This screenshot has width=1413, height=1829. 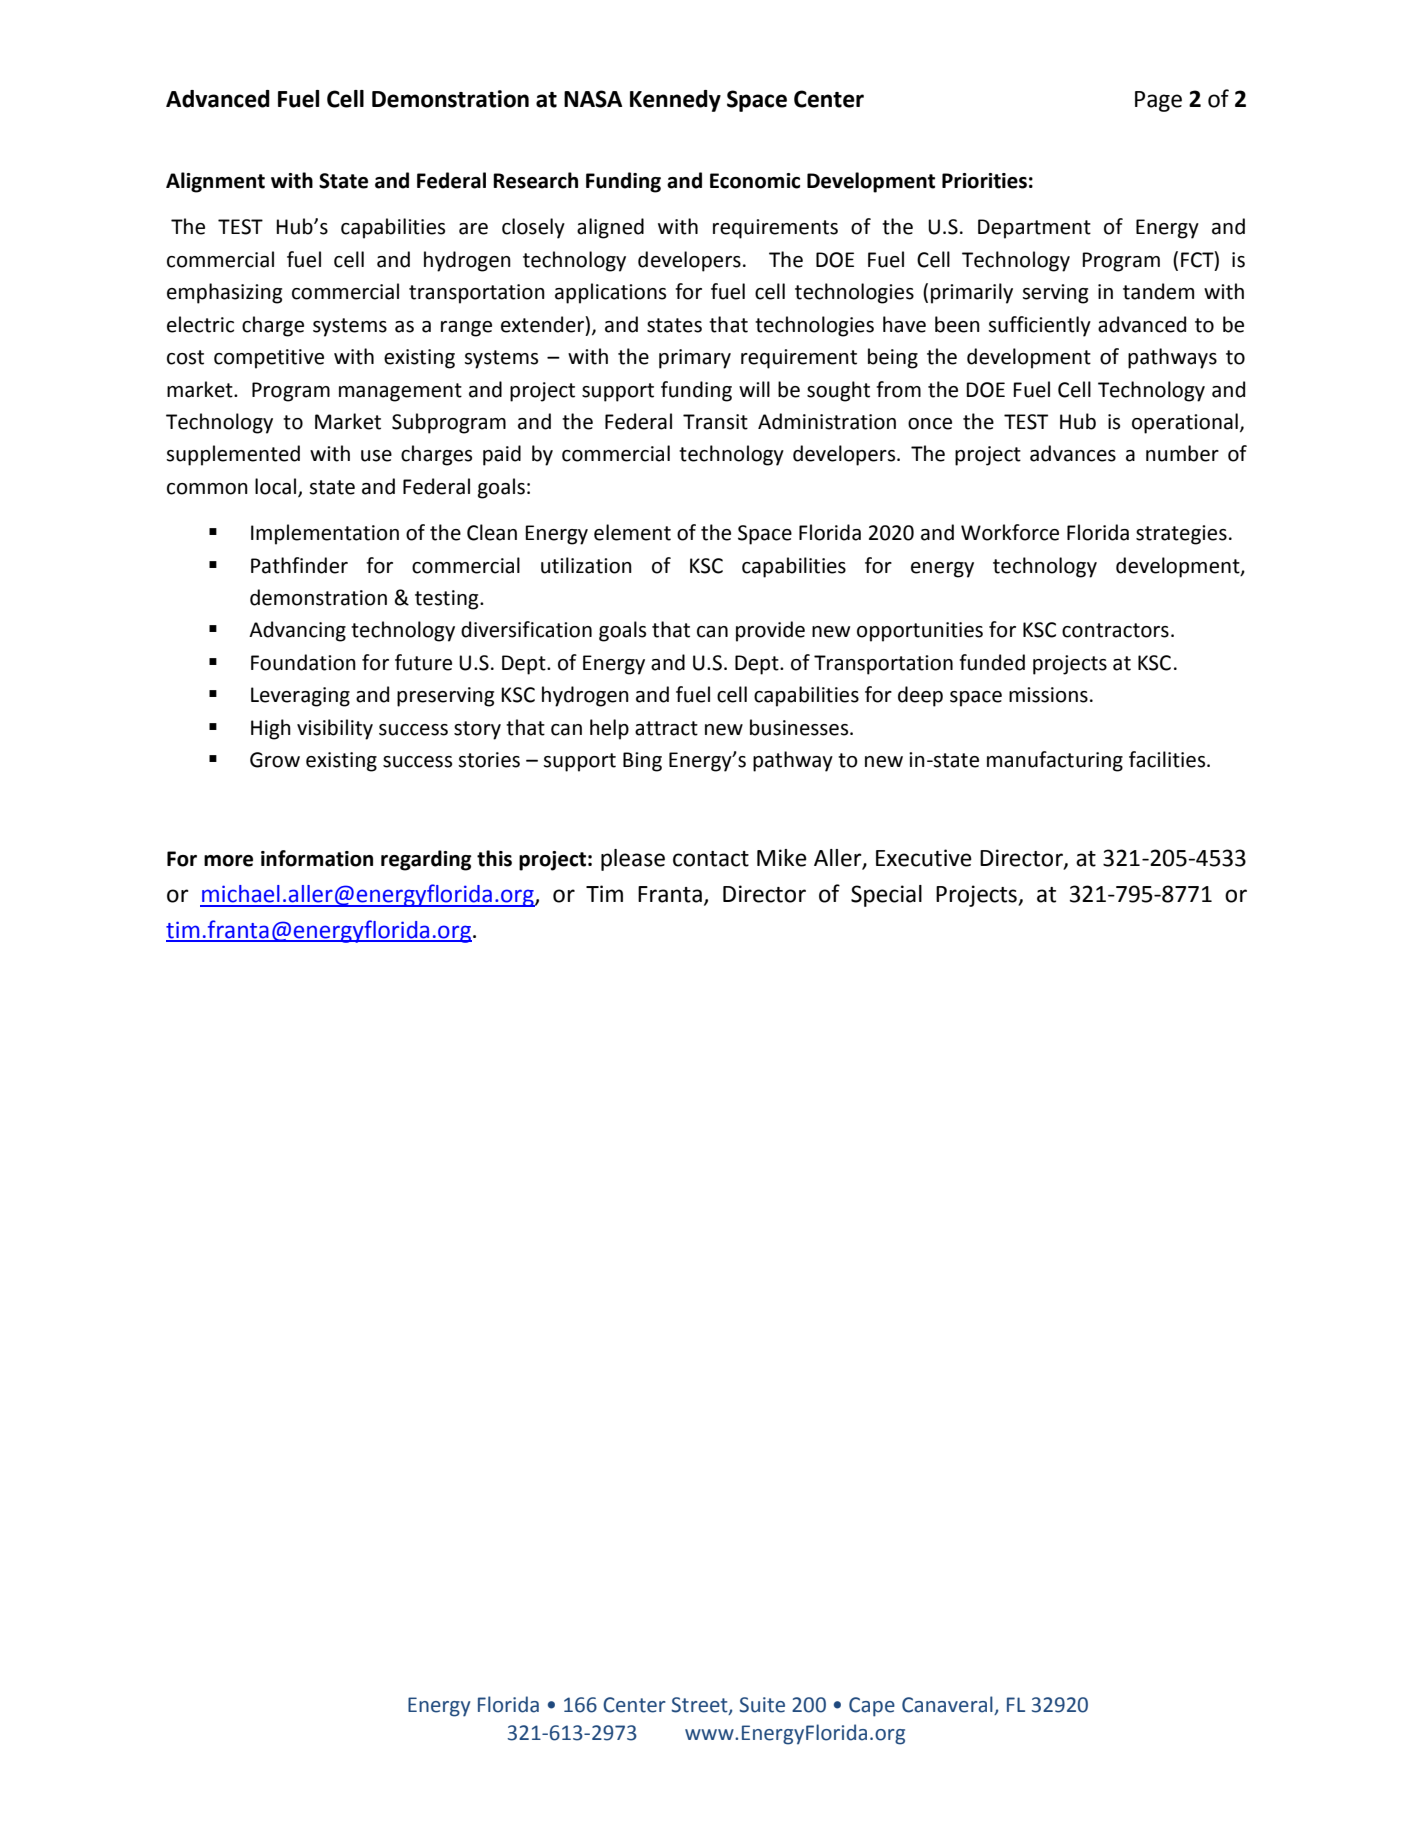 What do you see at coordinates (924, 858) in the screenshot?
I see `Executive` at bounding box center [924, 858].
